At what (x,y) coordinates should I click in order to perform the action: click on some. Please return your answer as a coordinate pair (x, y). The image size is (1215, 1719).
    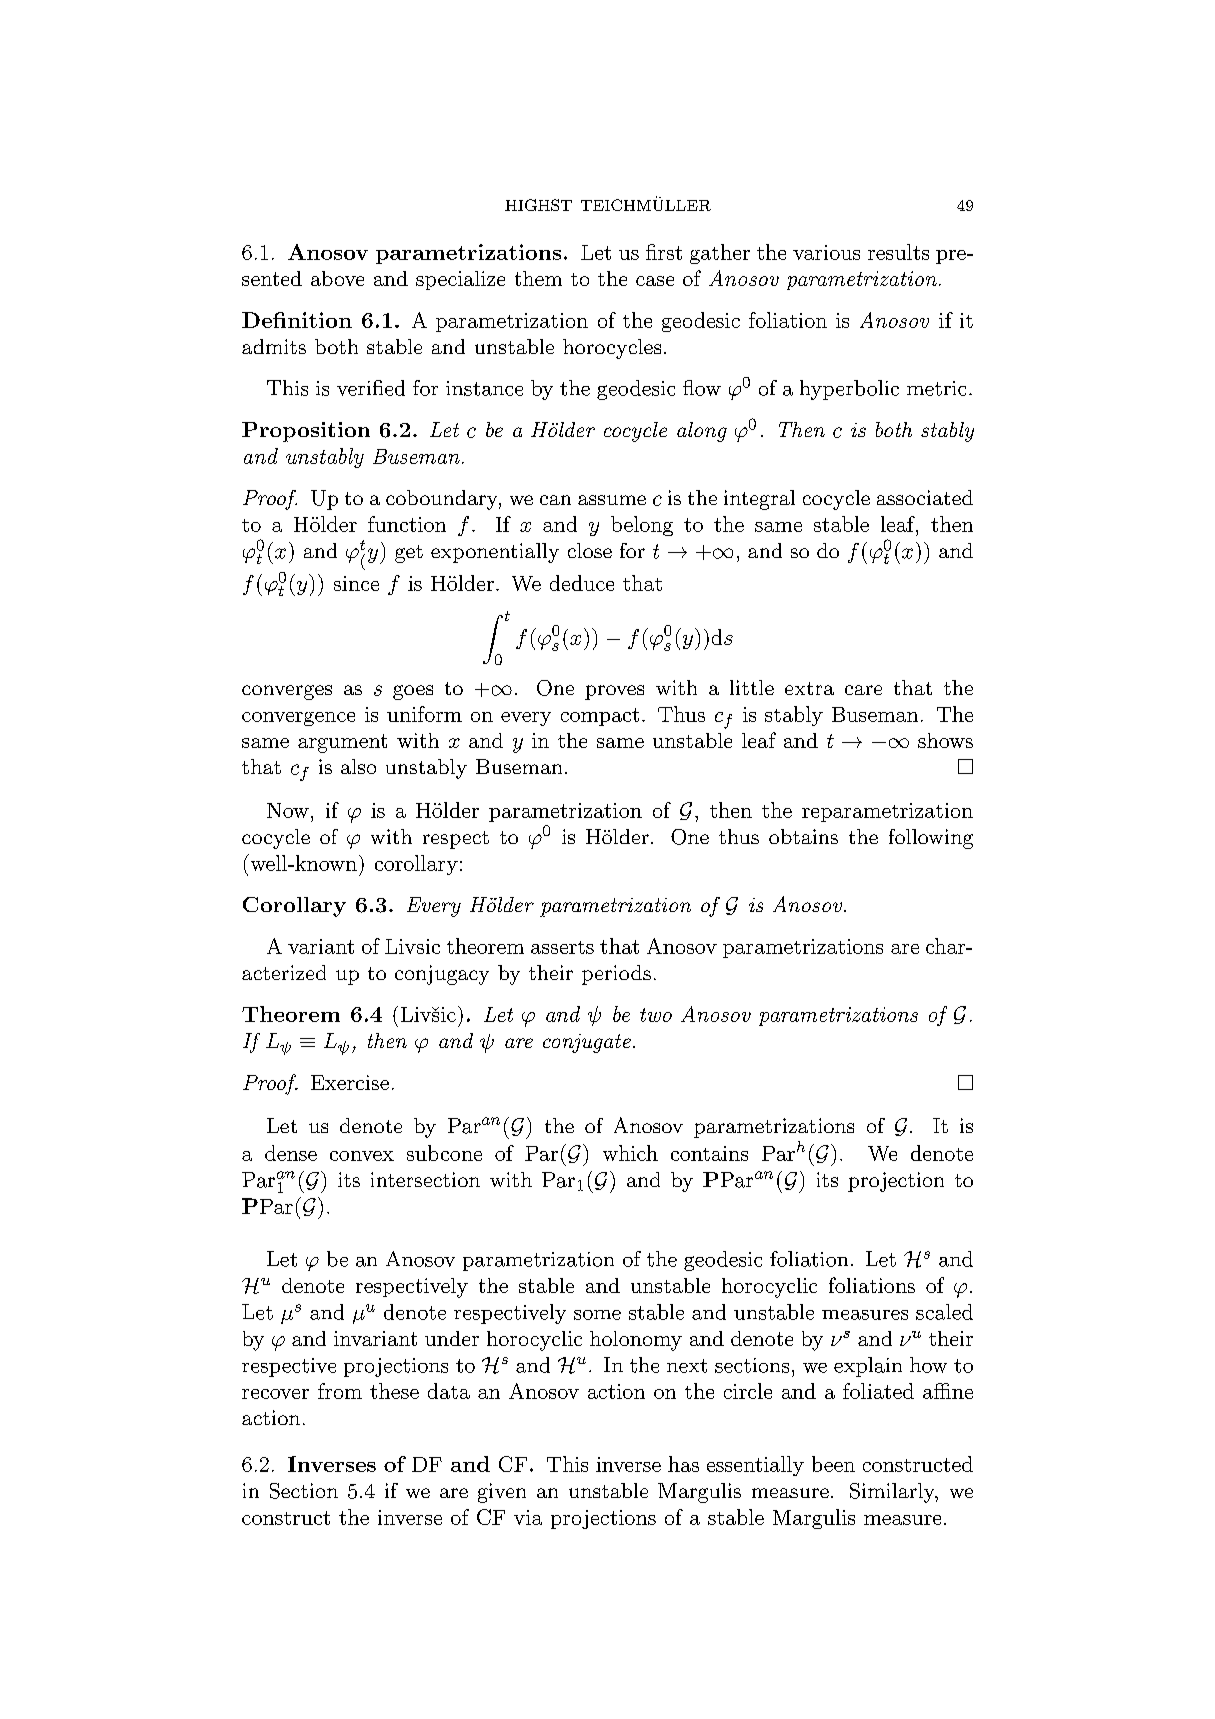
    Looking at the image, I should click on (597, 1315).
